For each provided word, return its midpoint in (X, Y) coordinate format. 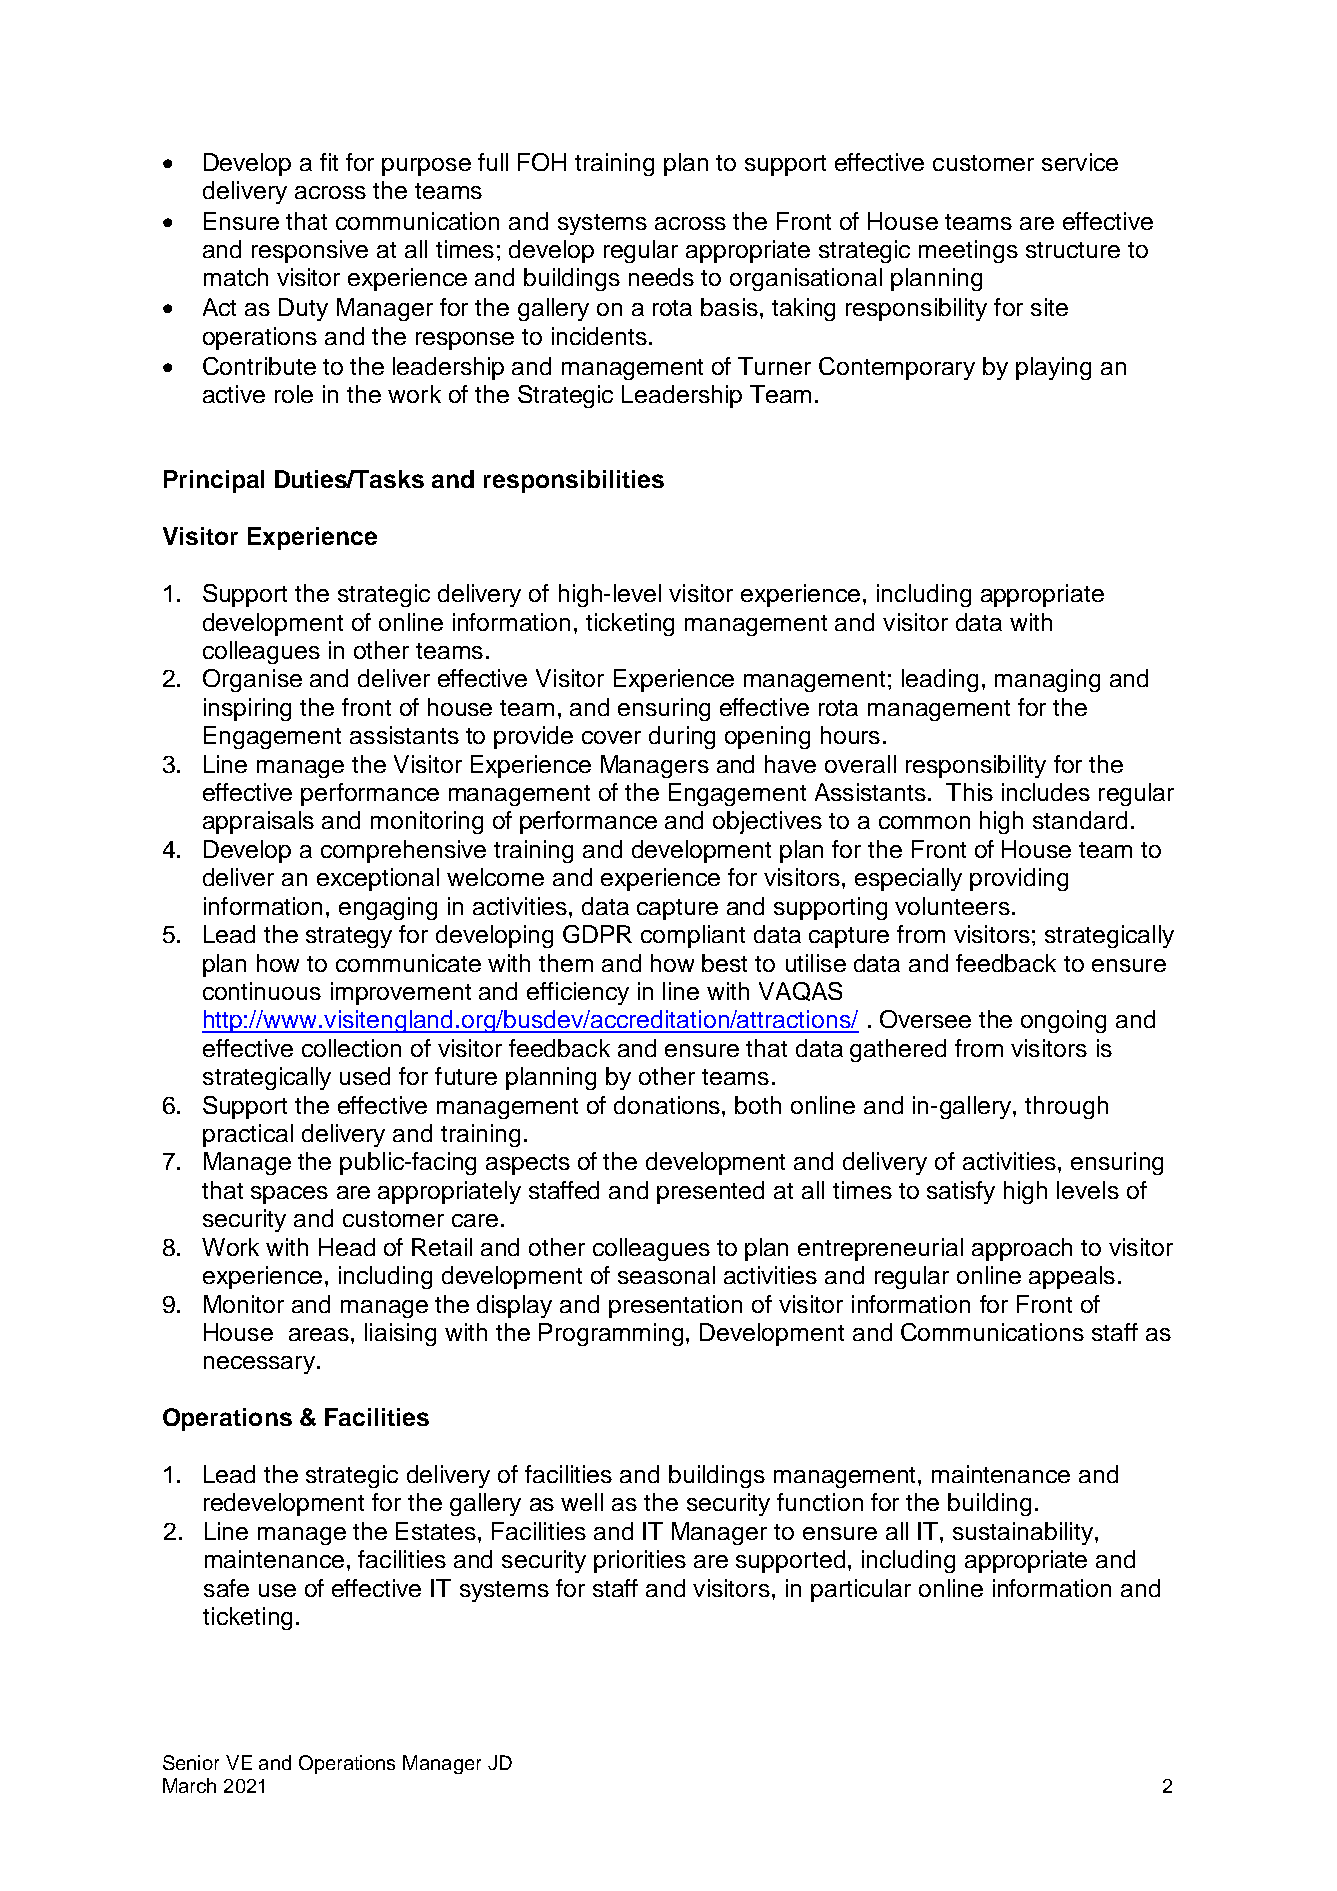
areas (319, 1334)
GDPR (597, 934)
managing (1047, 680)
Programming (613, 1334)
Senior (191, 1762)
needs (661, 277)
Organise (252, 680)
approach (1022, 1249)
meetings (968, 251)
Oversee (925, 1019)
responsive (310, 251)
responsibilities (574, 481)
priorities (640, 1561)
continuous (262, 991)
